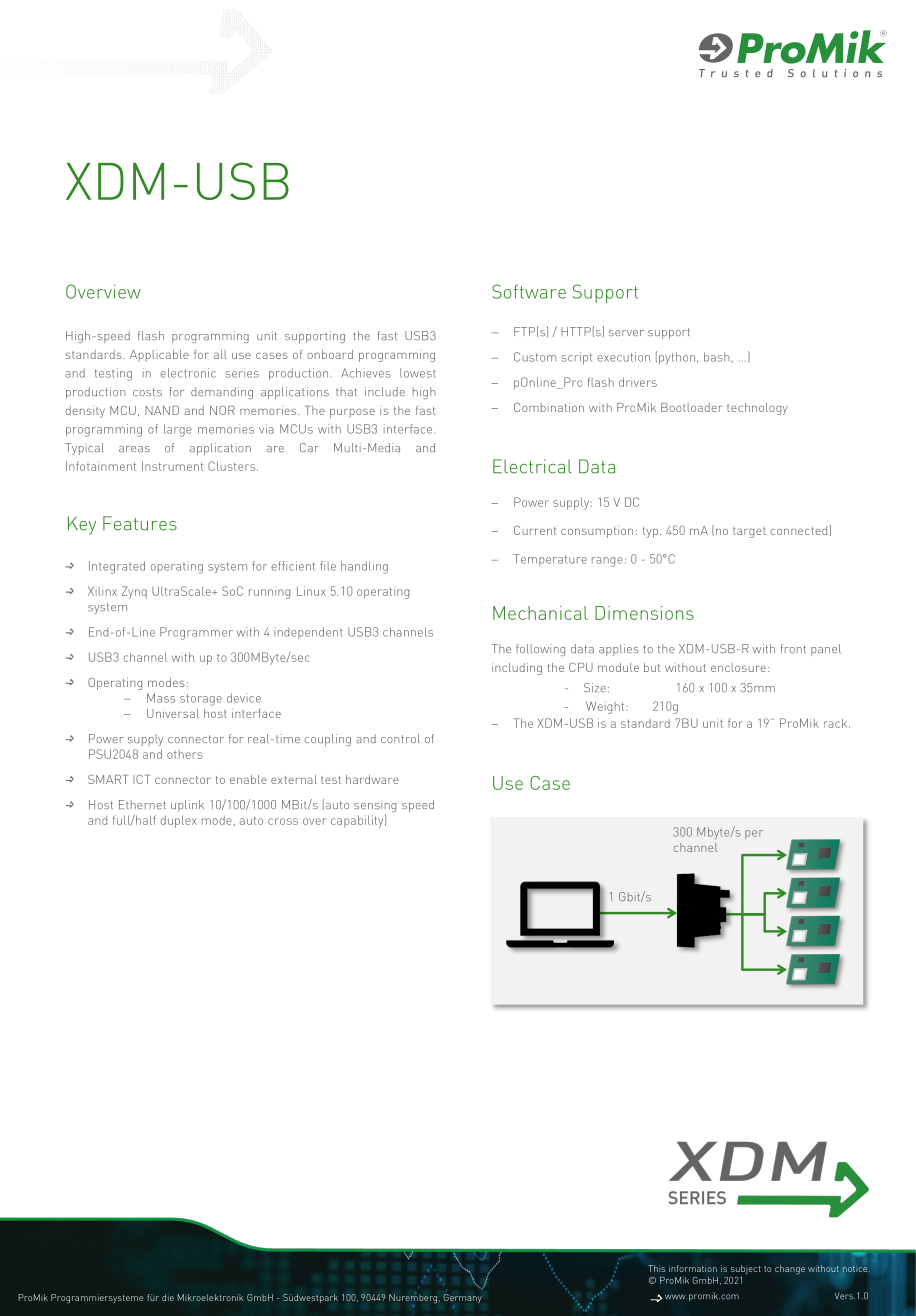 The height and width of the image is (1316, 916). What do you see at coordinates (529, 291) in the image?
I see `Software` at bounding box center [529, 291].
